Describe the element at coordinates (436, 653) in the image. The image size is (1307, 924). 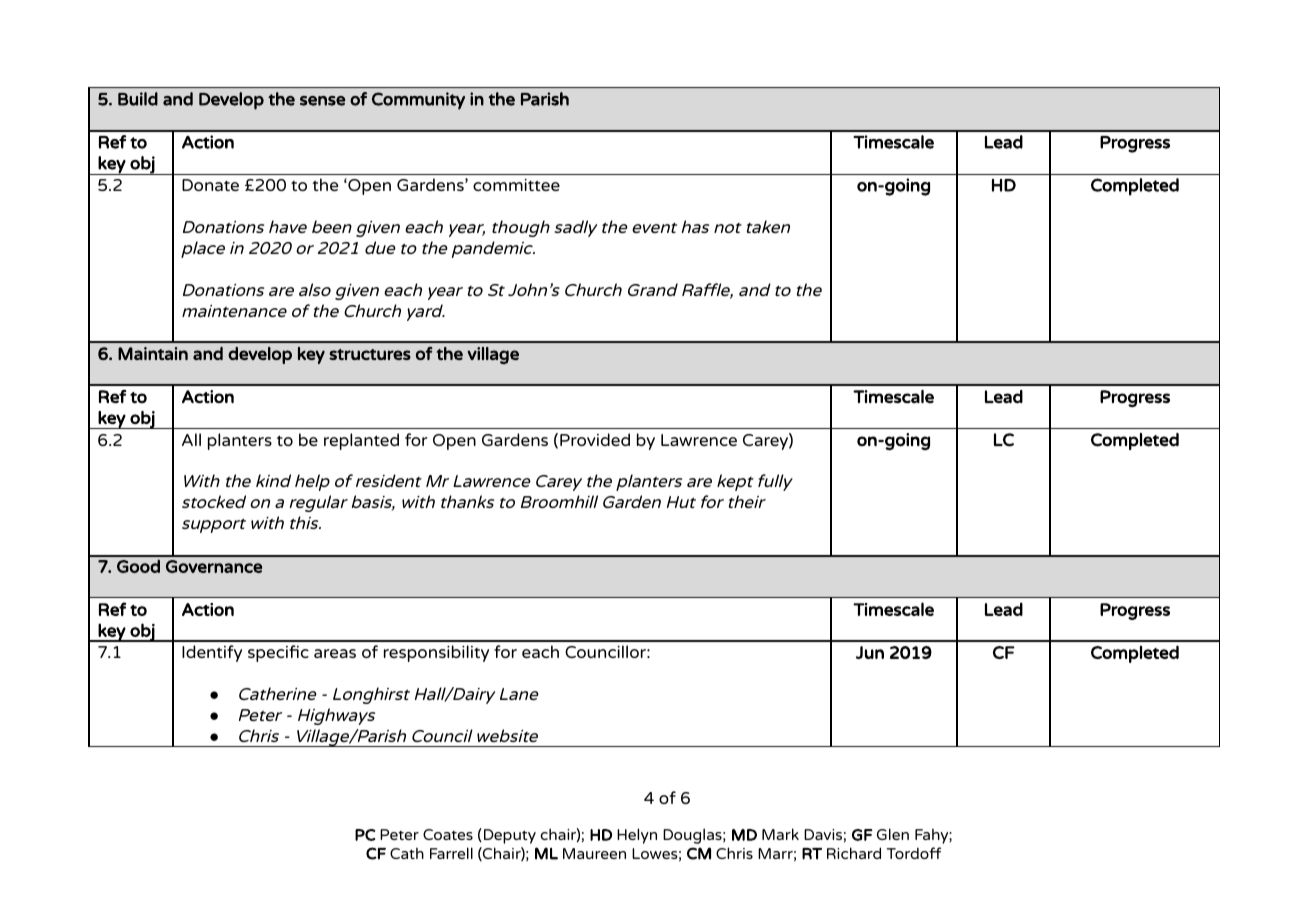
I see `responsibility` at that location.
